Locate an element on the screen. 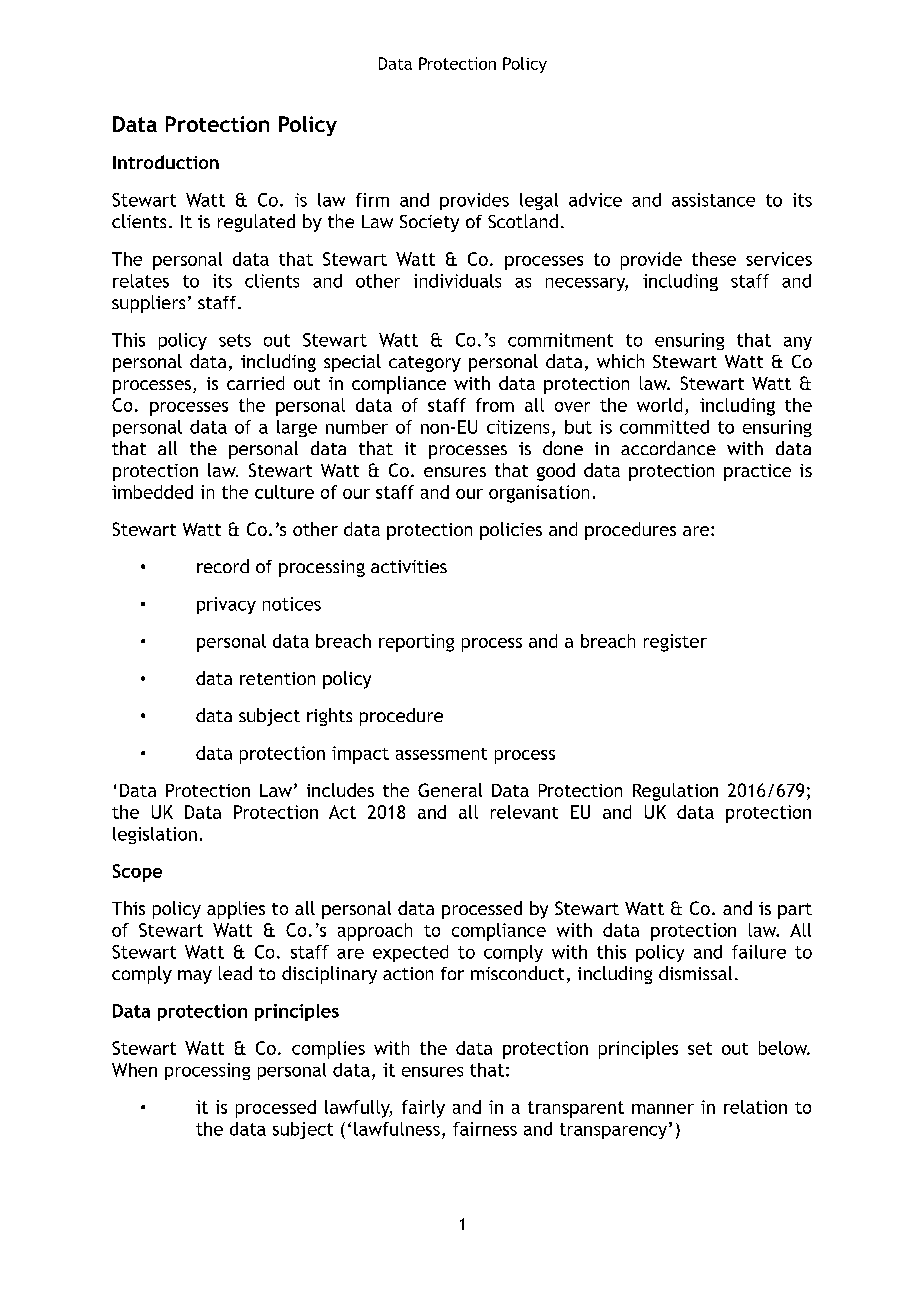 Image resolution: width=924 pixels, height=1308 pixels. regulated is located at coordinates (256, 223).
